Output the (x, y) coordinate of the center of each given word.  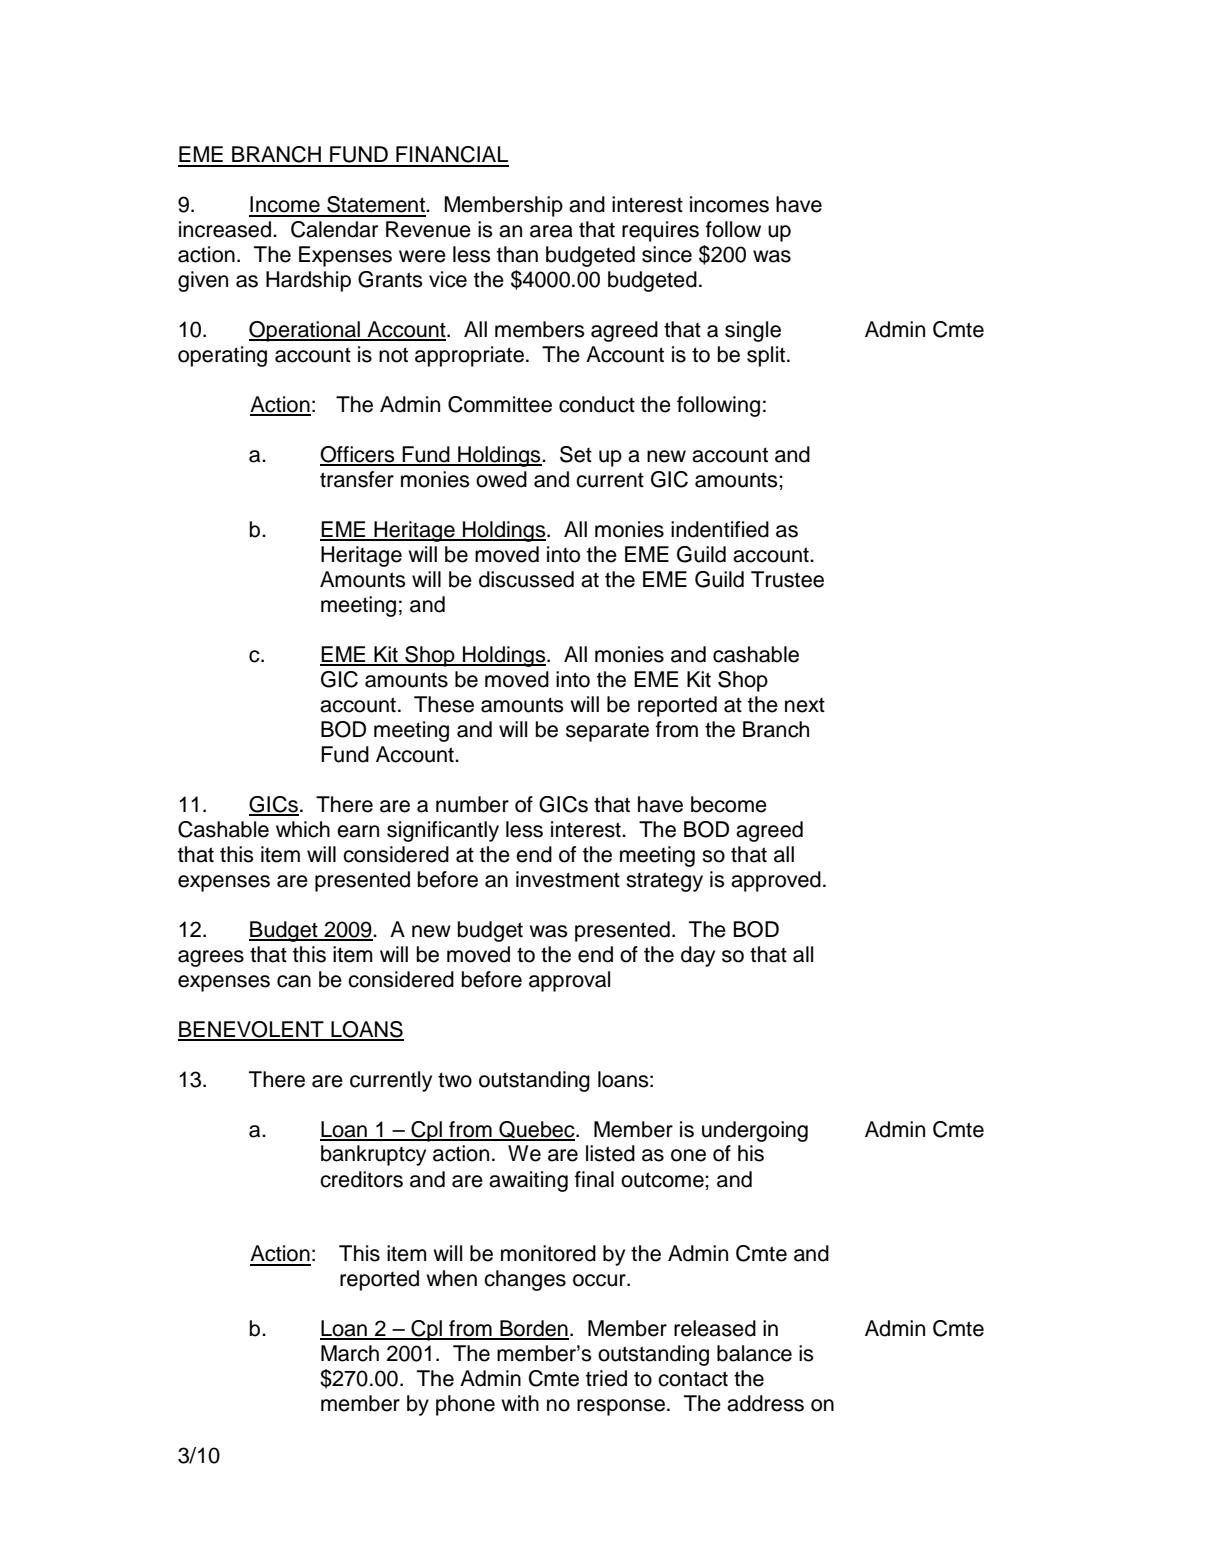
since (667, 254)
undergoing (755, 1131)
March (350, 1353)
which (303, 829)
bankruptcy (373, 1155)
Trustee (787, 579)
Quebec (537, 1130)
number (472, 804)
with (520, 1403)
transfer (357, 479)
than (517, 254)
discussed (526, 579)
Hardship (308, 281)
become (729, 804)
